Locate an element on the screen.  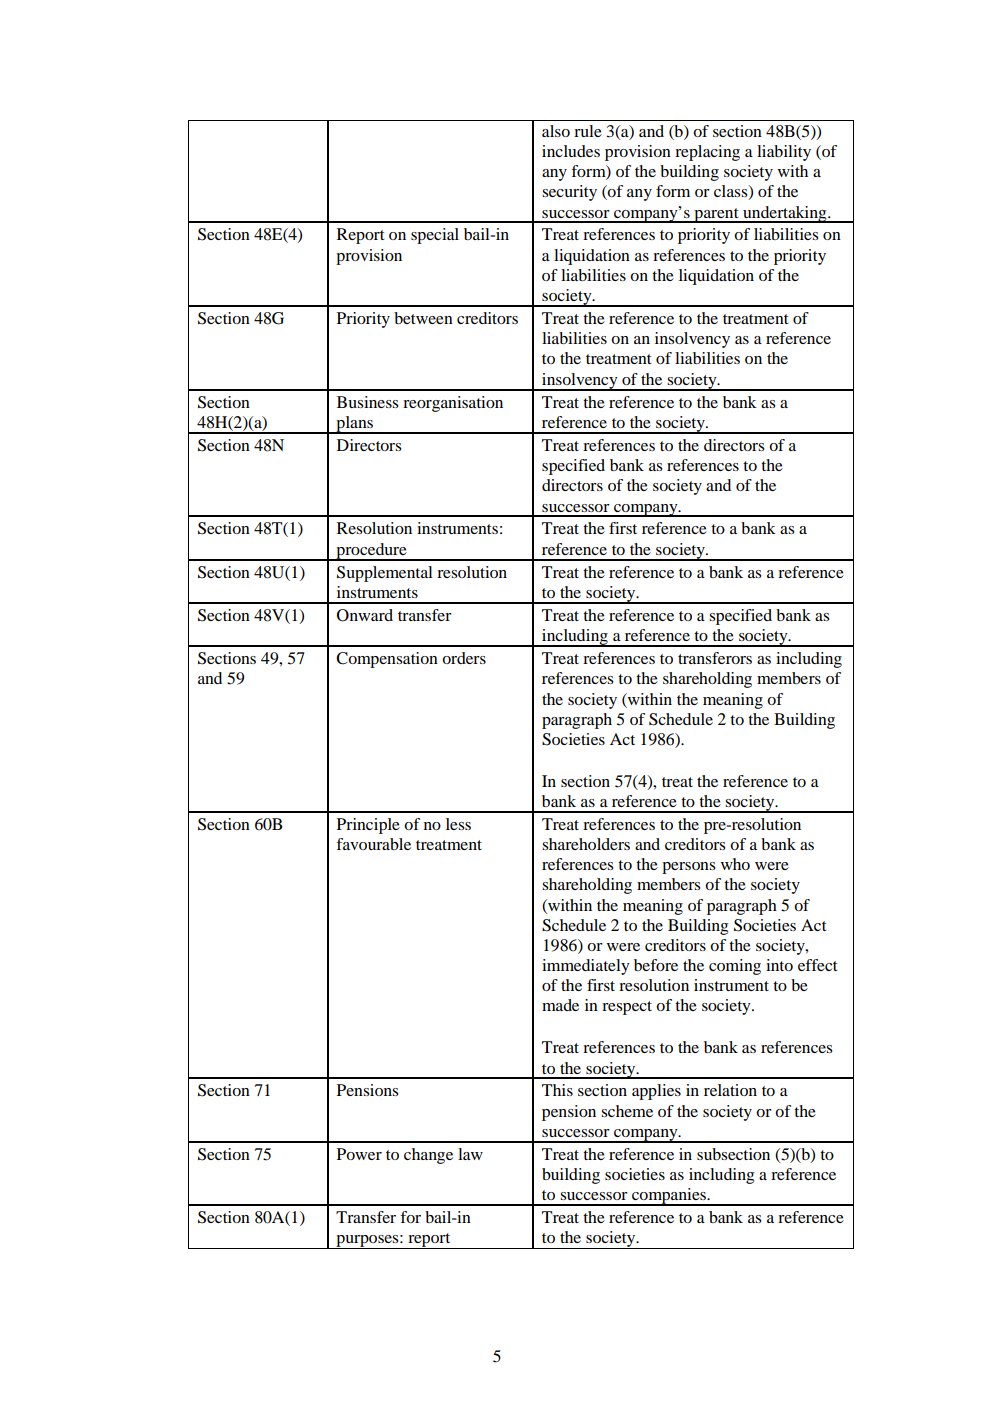
includes is located at coordinates (571, 151).
